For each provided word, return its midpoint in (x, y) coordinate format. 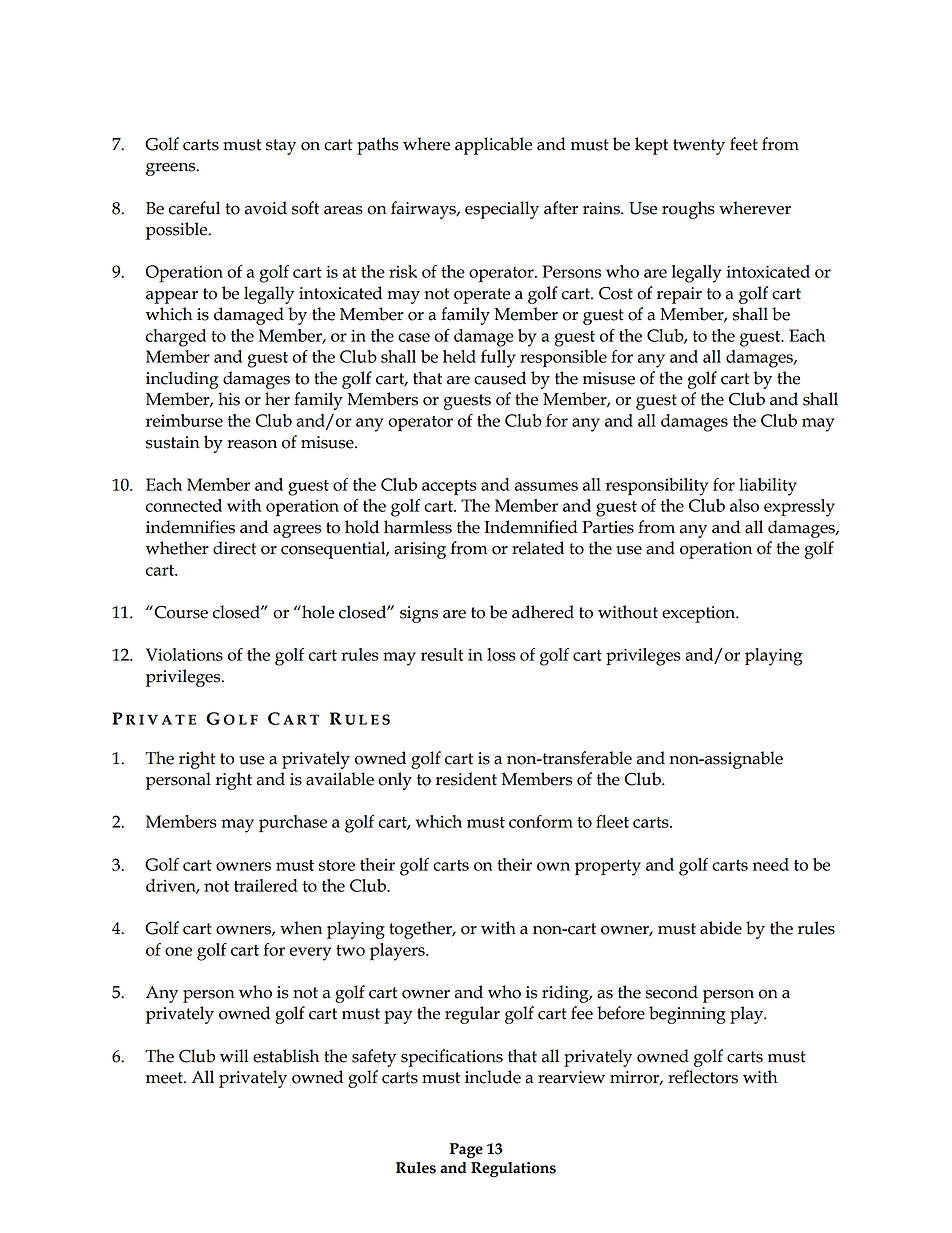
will (234, 1055)
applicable (493, 146)
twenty (699, 147)
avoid (266, 208)
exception (700, 614)
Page (466, 1151)
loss (501, 654)
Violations (184, 654)
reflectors (703, 1077)
